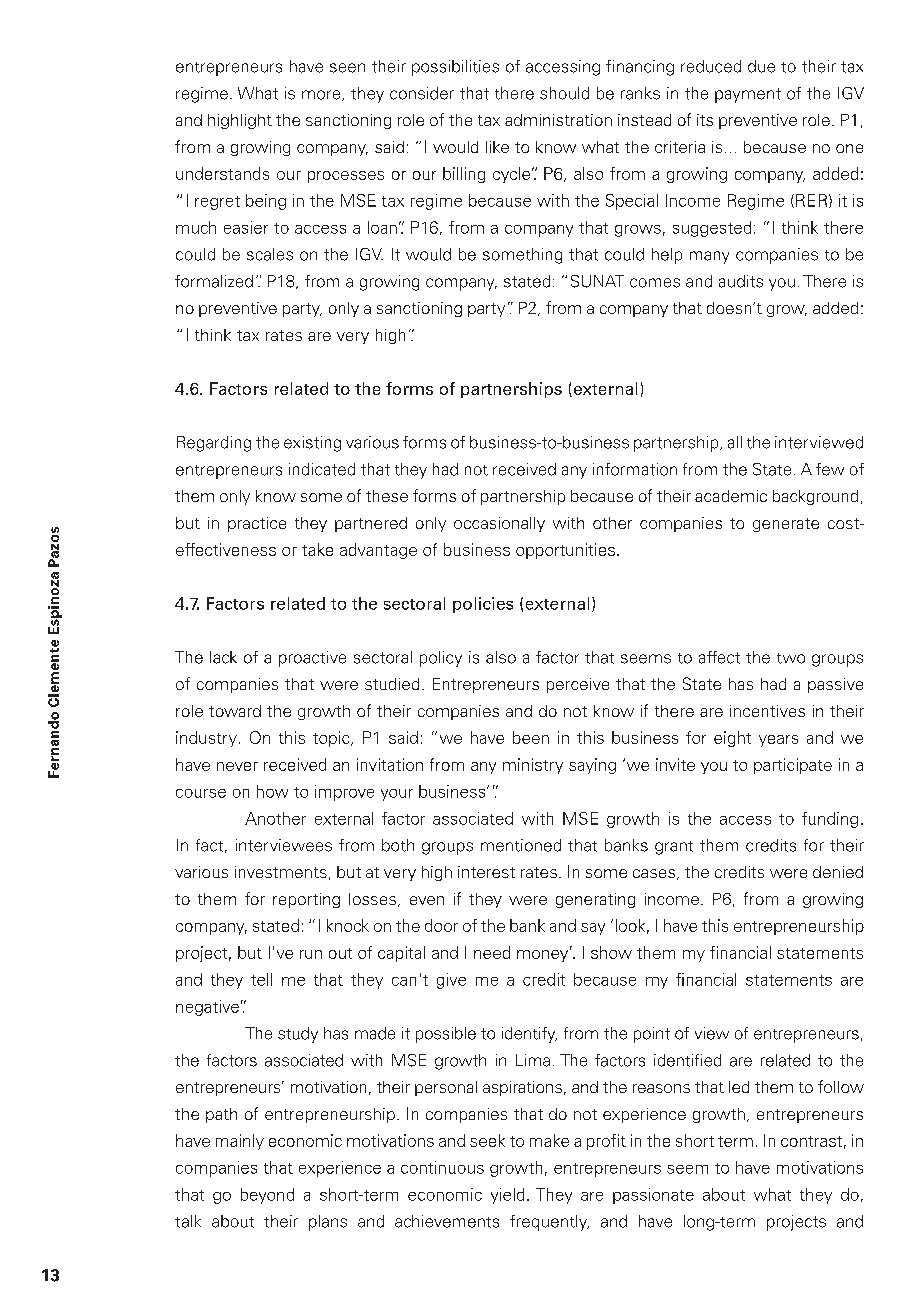  Describe the element at coordinates (322, 95) in the screenshot. I see `more` at that location.
